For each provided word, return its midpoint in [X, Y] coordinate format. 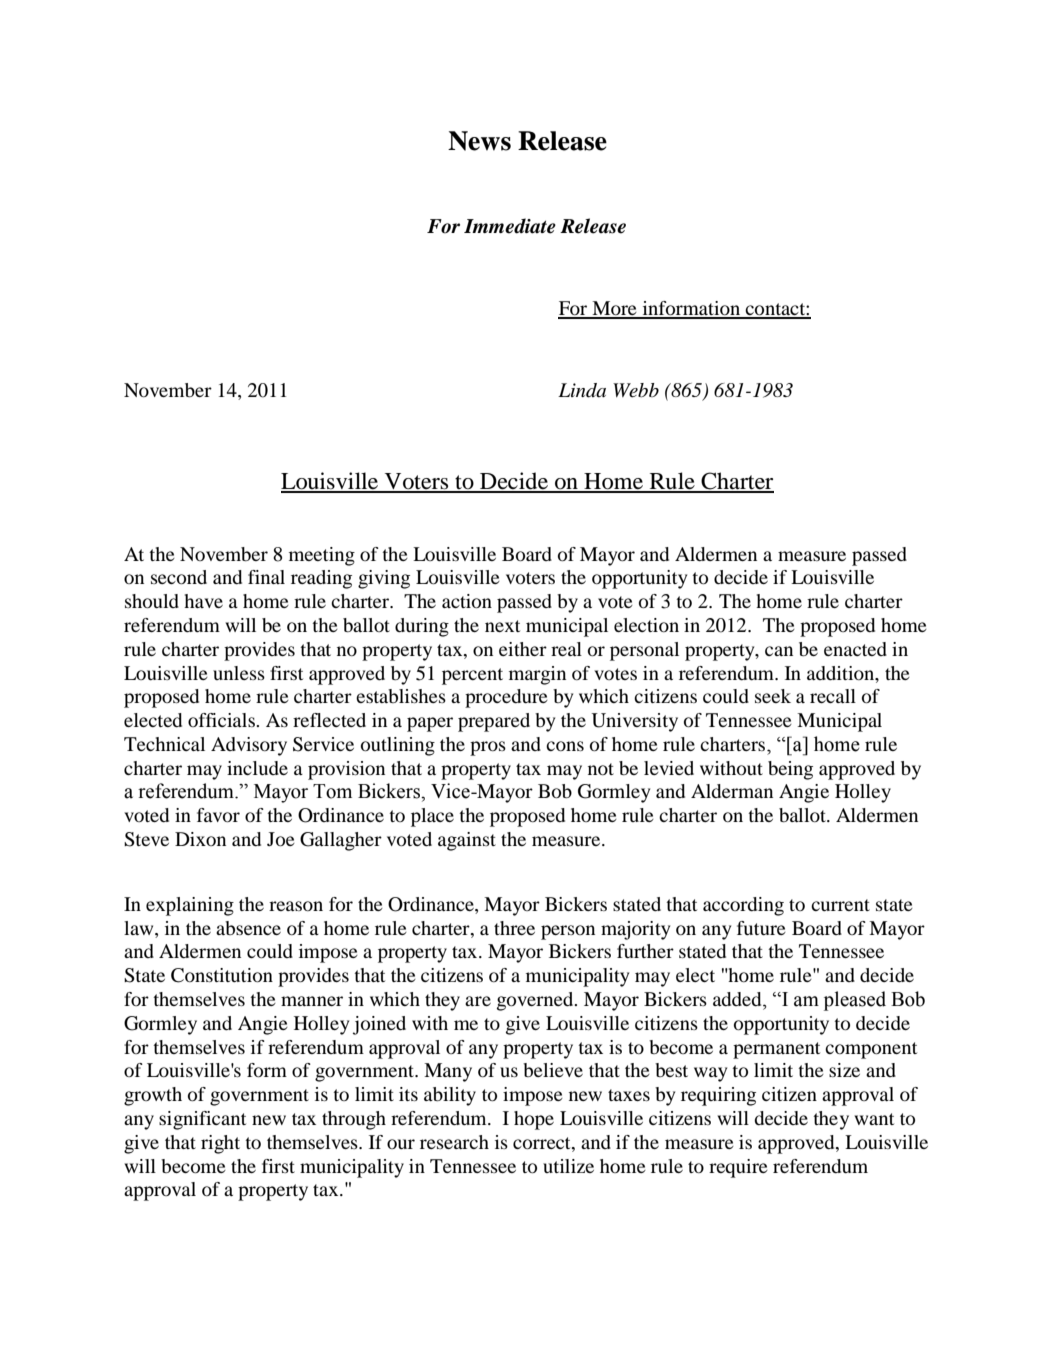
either [523, 649]
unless [239, 673]
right [220, 1144]
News [479, 141]
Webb [636, 390]
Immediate [510, 226]
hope [534, 1120]
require [738, 1168]
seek [773, 696]
